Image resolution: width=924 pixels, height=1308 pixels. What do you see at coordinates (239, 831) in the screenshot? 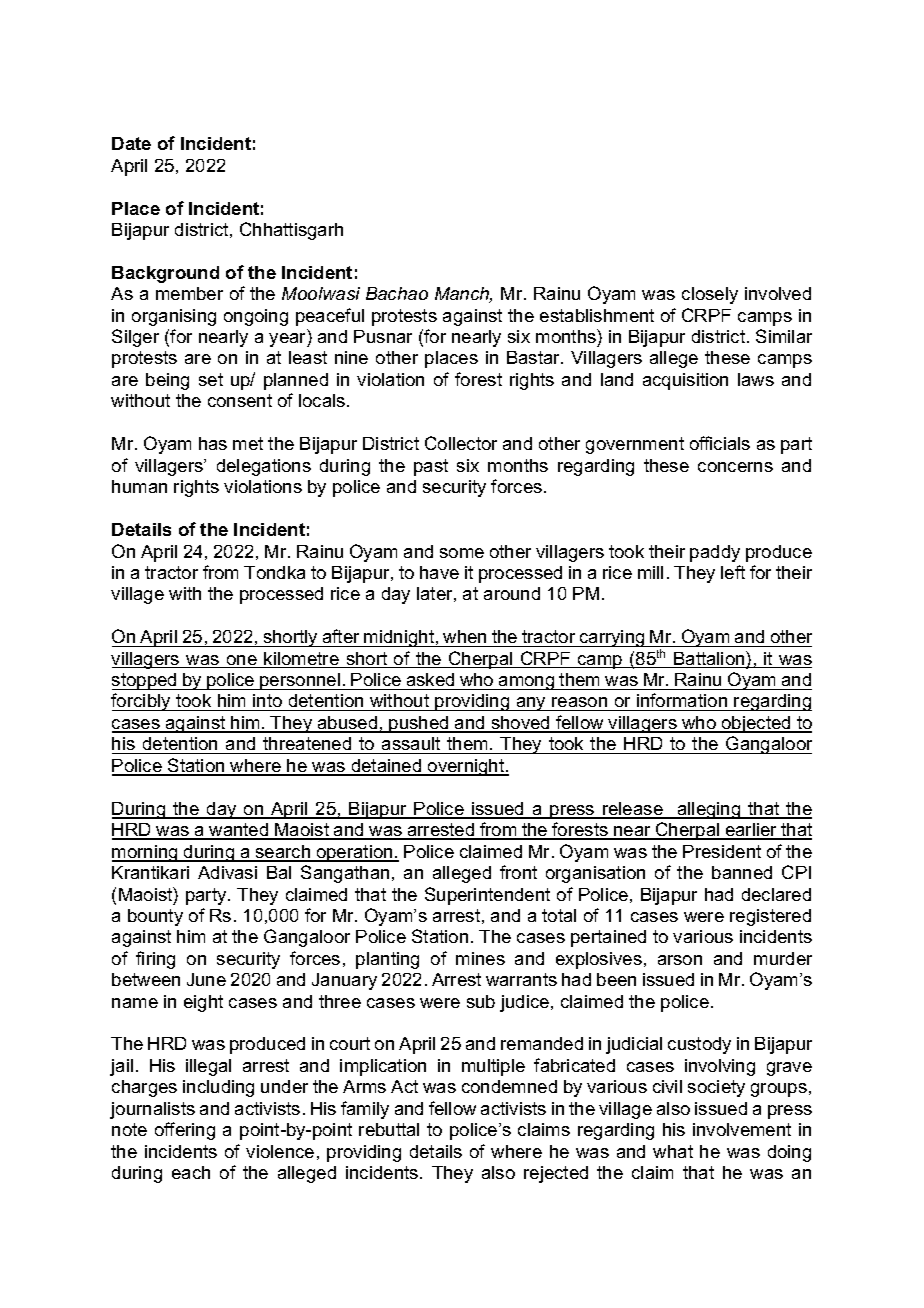
I see `wanted` at bounding box center [239, 831].
